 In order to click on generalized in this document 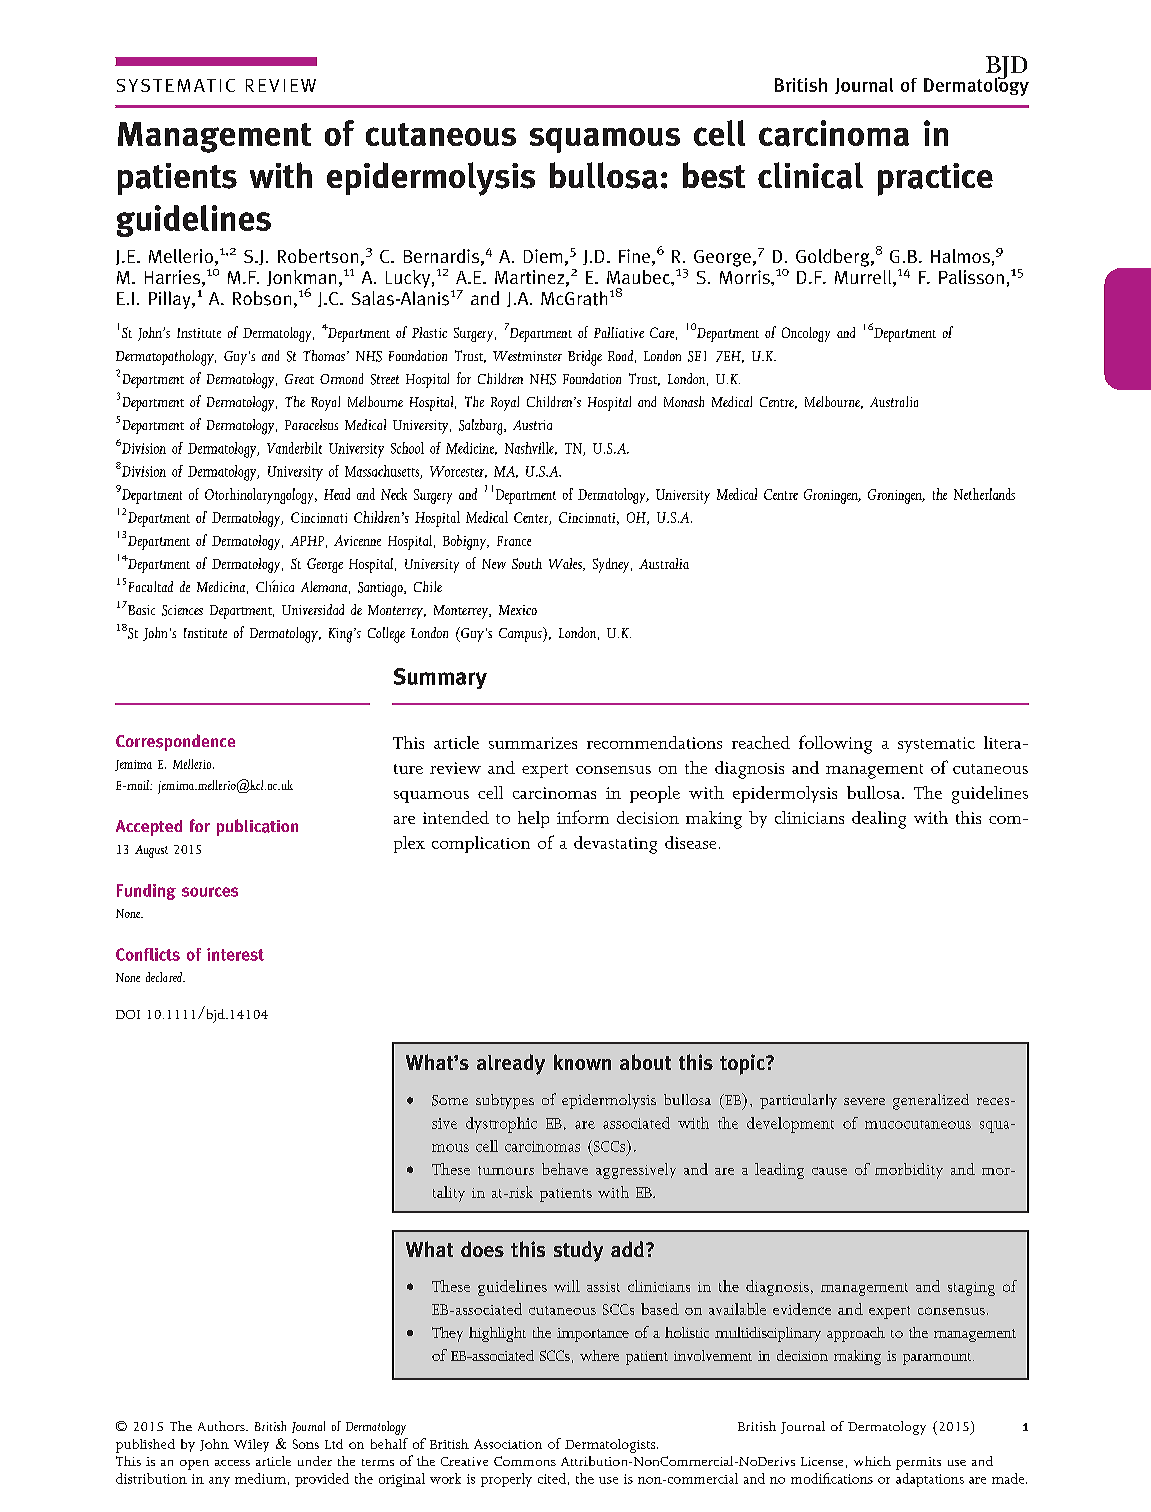, I will do `click(931, 1102)`.
